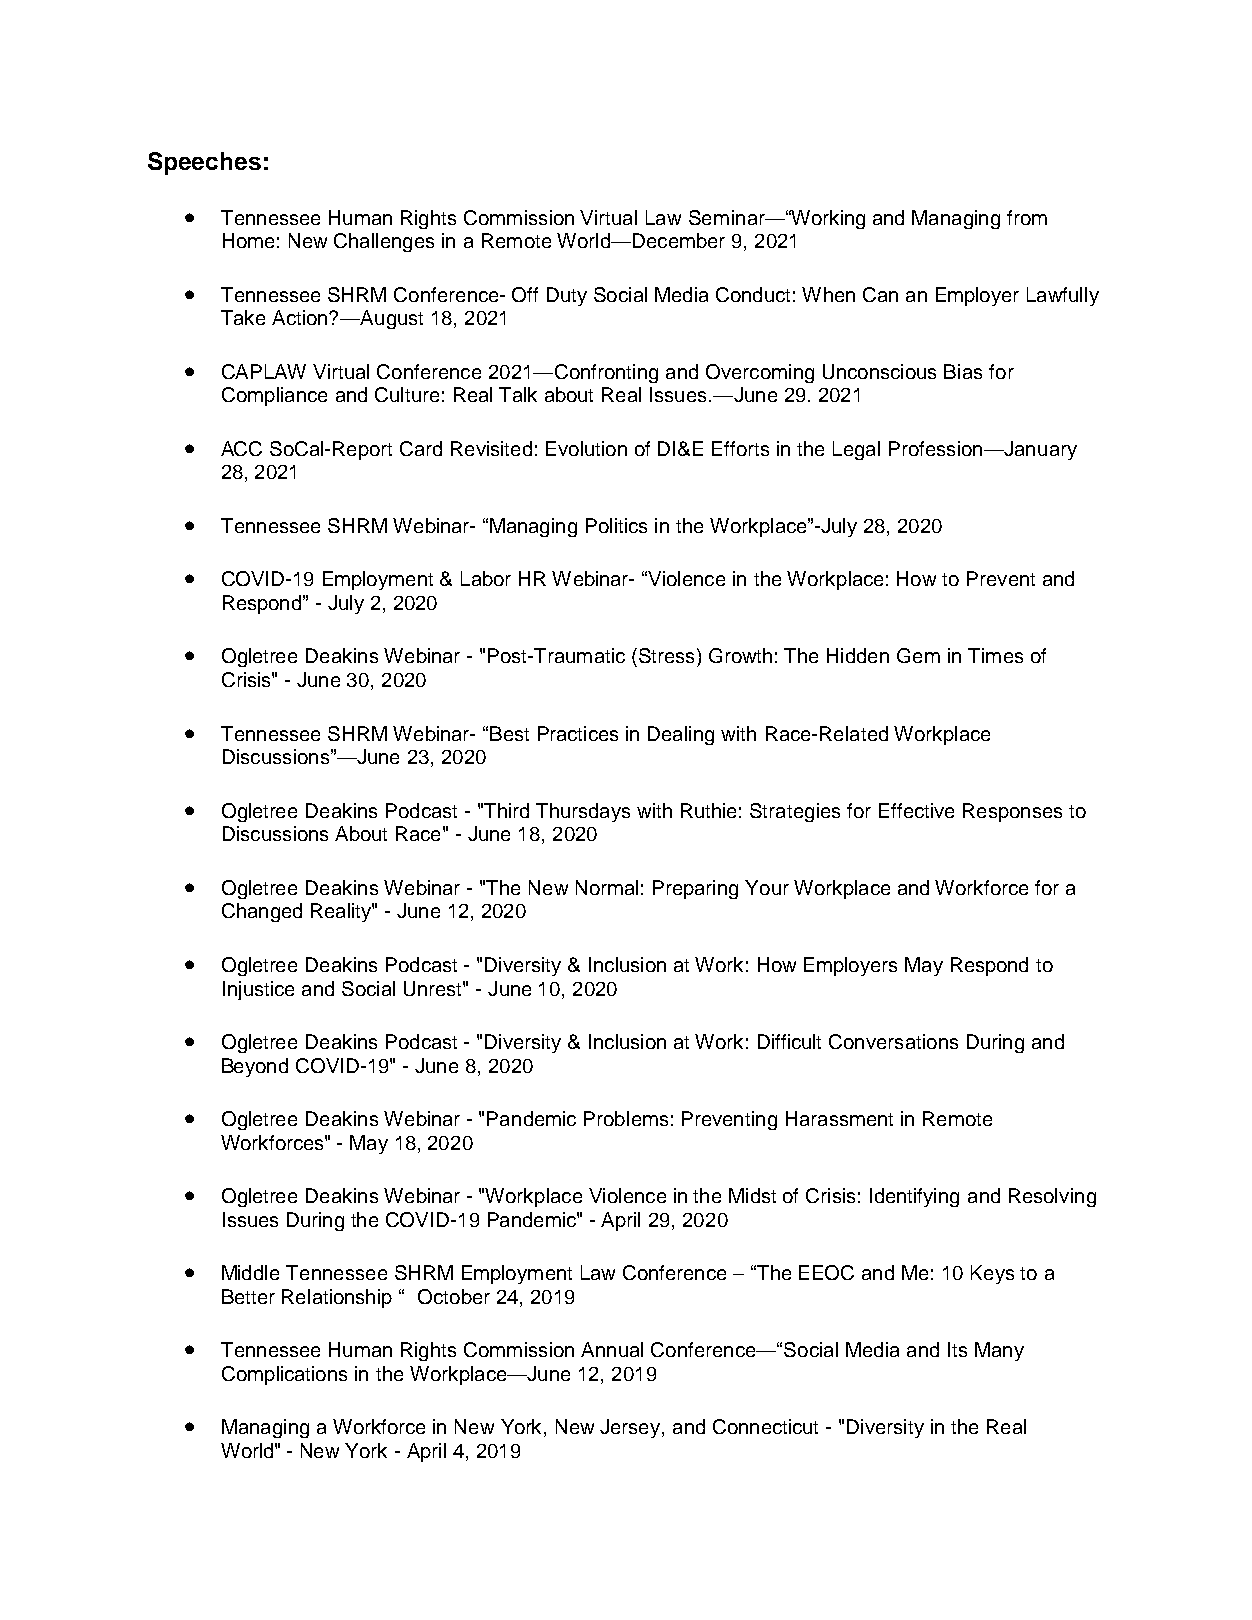 The width and height of the screenshot is (1252, 1620). What do you see at coordinates (248, 240) in the screenshot?
I see `Home` at bounding box center [248, 240].
